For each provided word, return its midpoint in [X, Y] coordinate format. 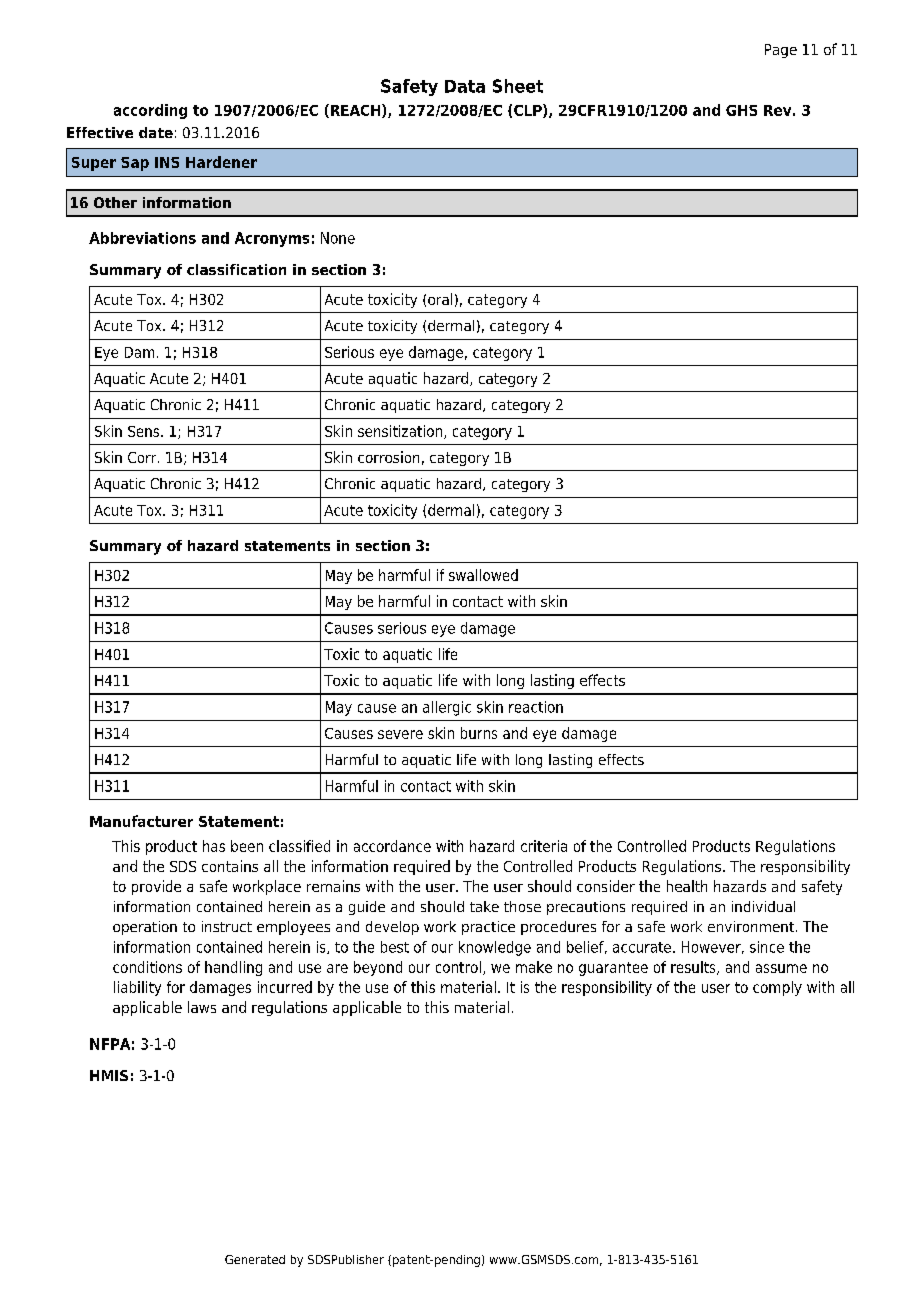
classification [236, 269]
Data [465, 86]
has [214, 846]
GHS [741, 110]
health [687, 886]
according [150, 111]
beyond [378, 968]
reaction [536, 707]
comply [777, 988]
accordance [392, 846]
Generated [255, 1259]
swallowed [483, 575]
